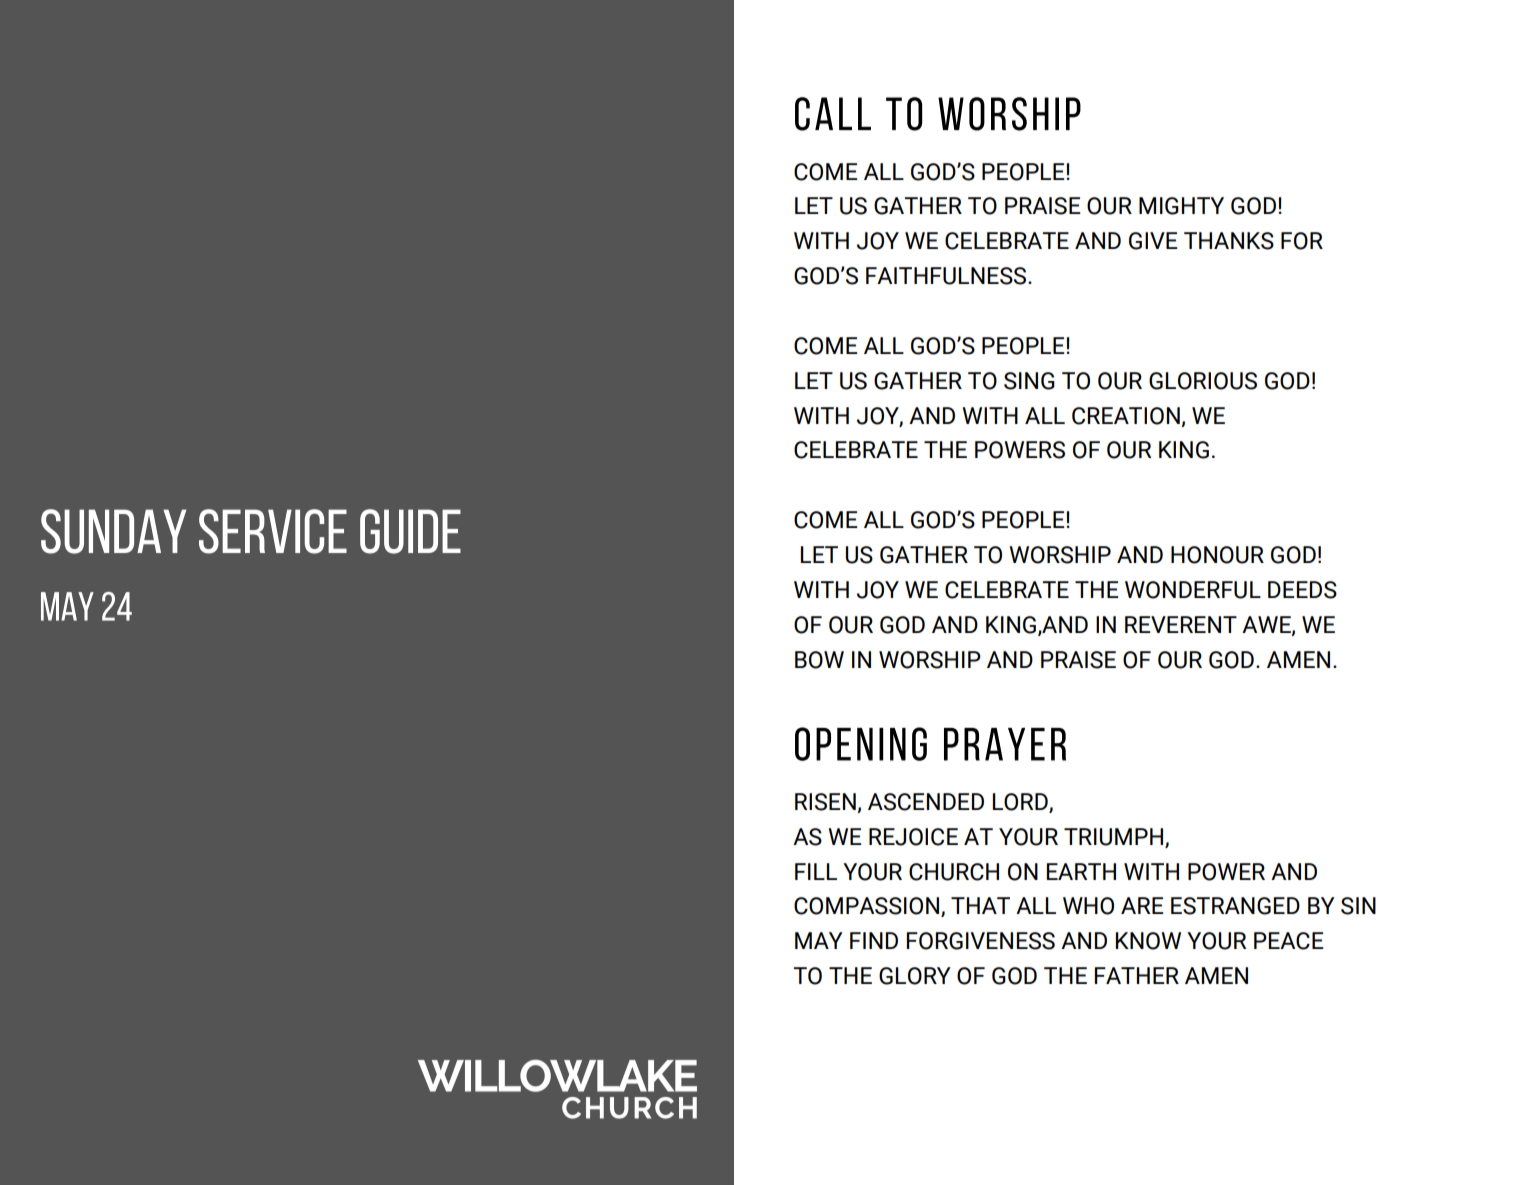 The image size is (1534, 1185). What do you see at coordinates (833, 114) in the screenshot?
I see `CALL` at bounding box center [833, 114].
